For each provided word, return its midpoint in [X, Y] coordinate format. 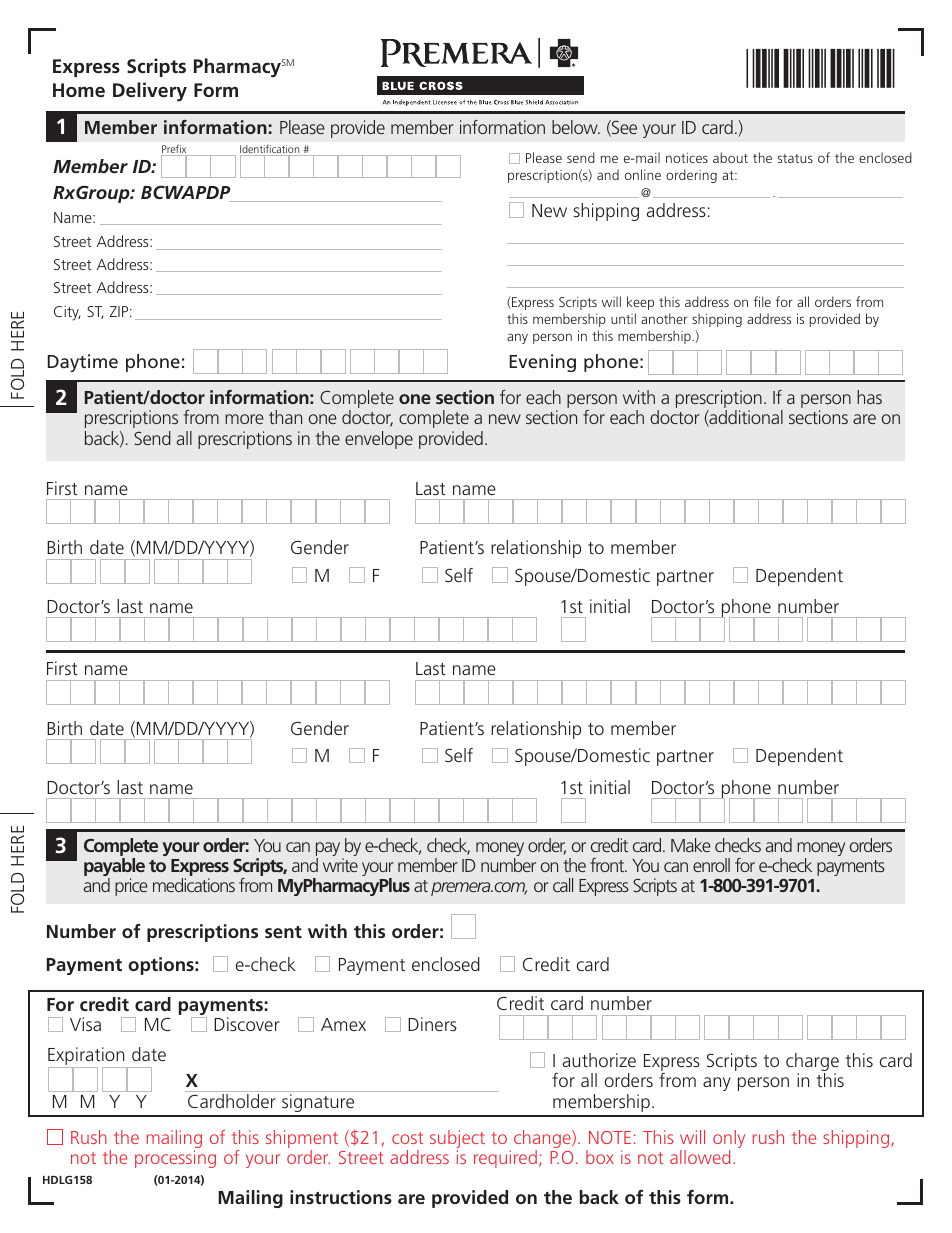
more [244, 419]
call [563, 885]
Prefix [174, 149]
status [795, 158]
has [869, 397]
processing [175, 1159]
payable [114, 868]
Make [691, 845]
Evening [542, 363]
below [576, 127]
